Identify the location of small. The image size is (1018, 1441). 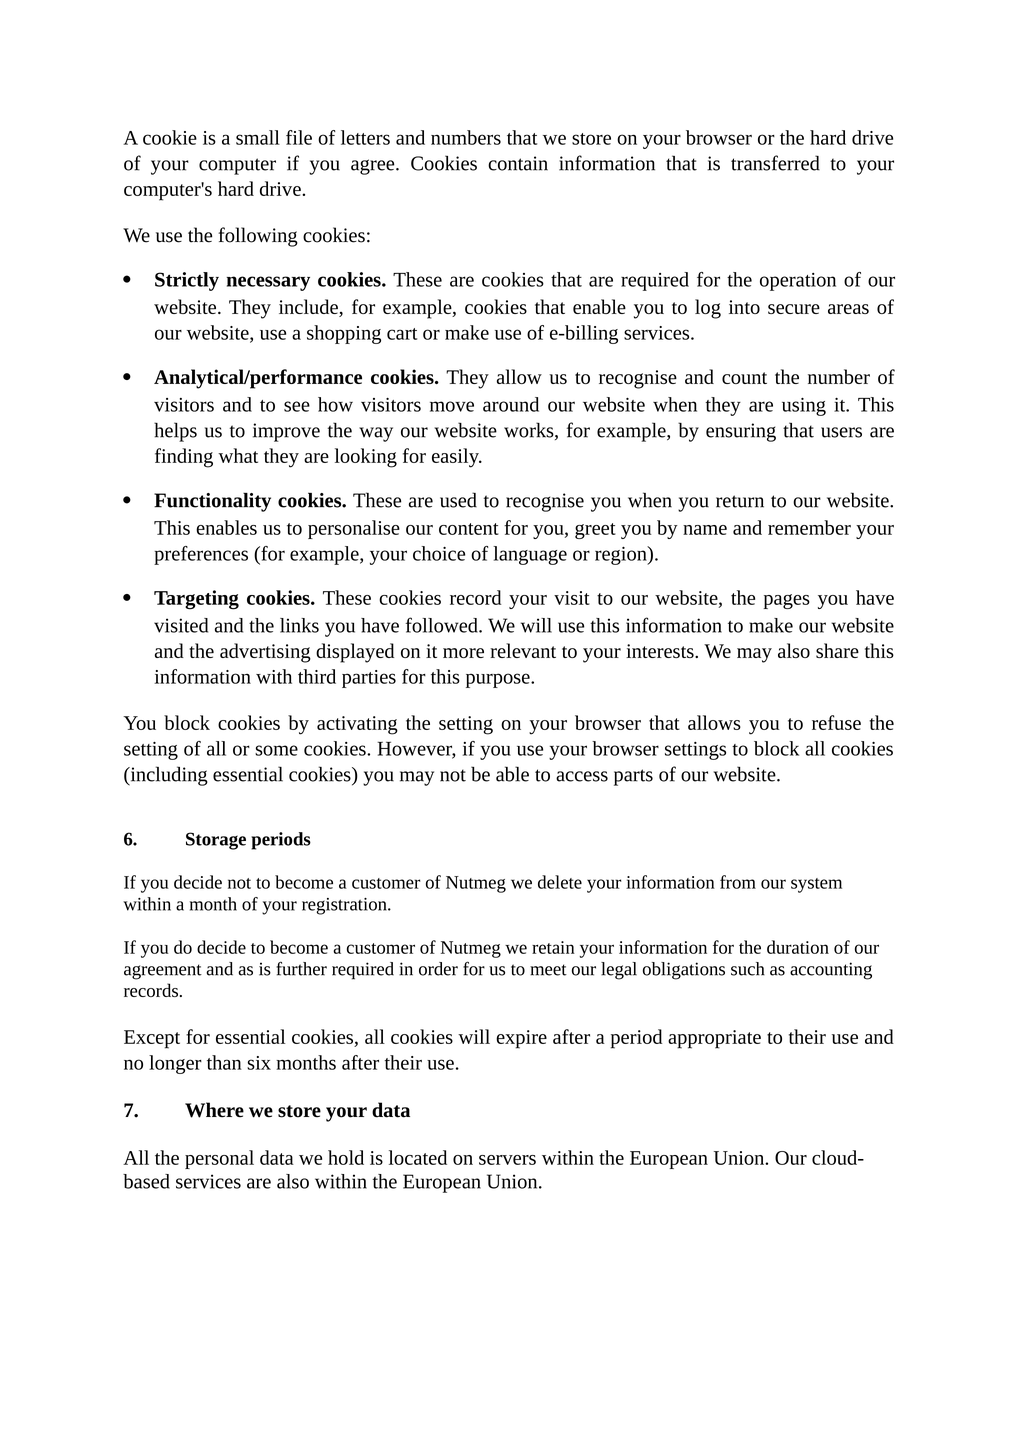
(258, 137).
